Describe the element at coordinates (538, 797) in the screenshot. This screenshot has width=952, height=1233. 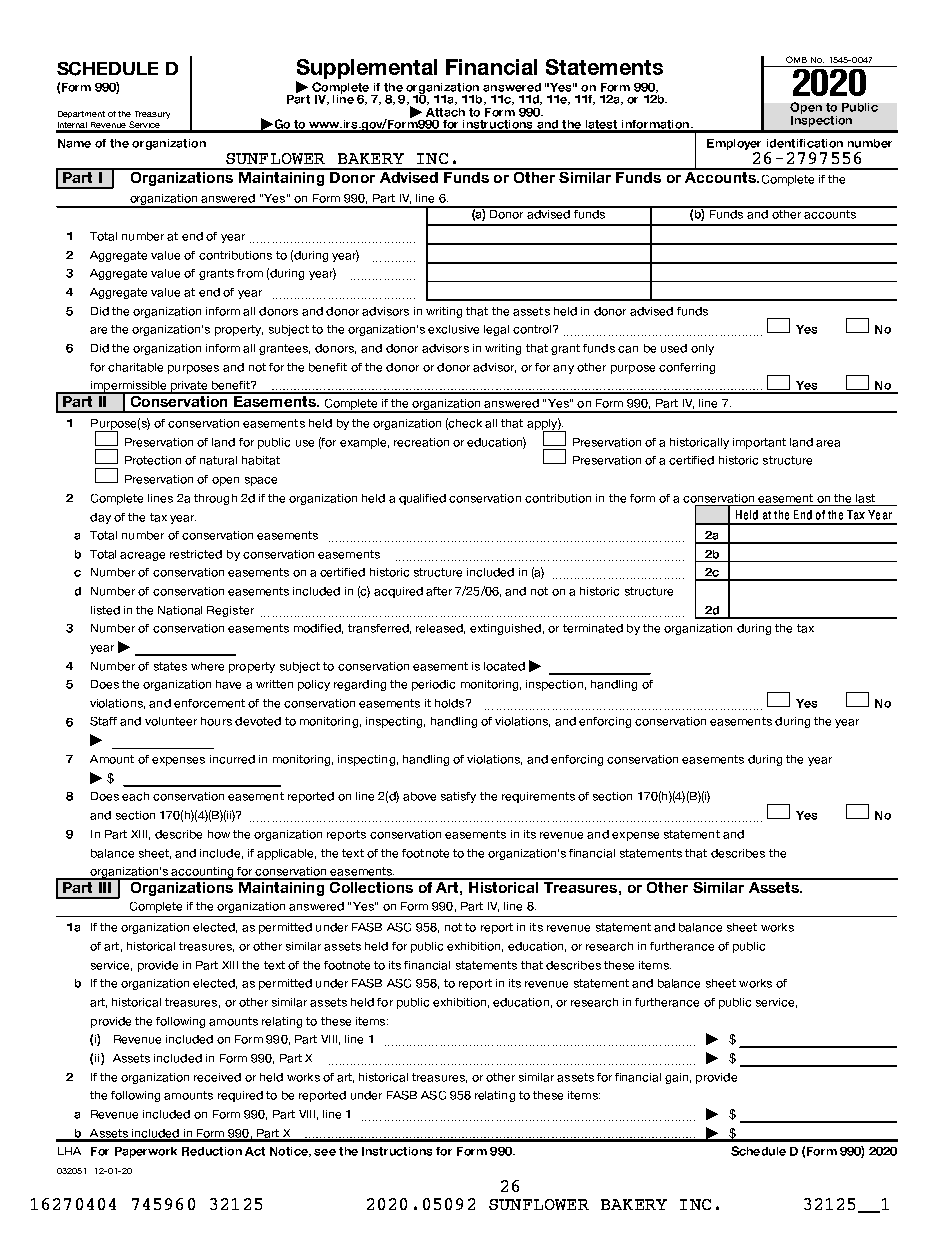
I see `requirements` at that location.
